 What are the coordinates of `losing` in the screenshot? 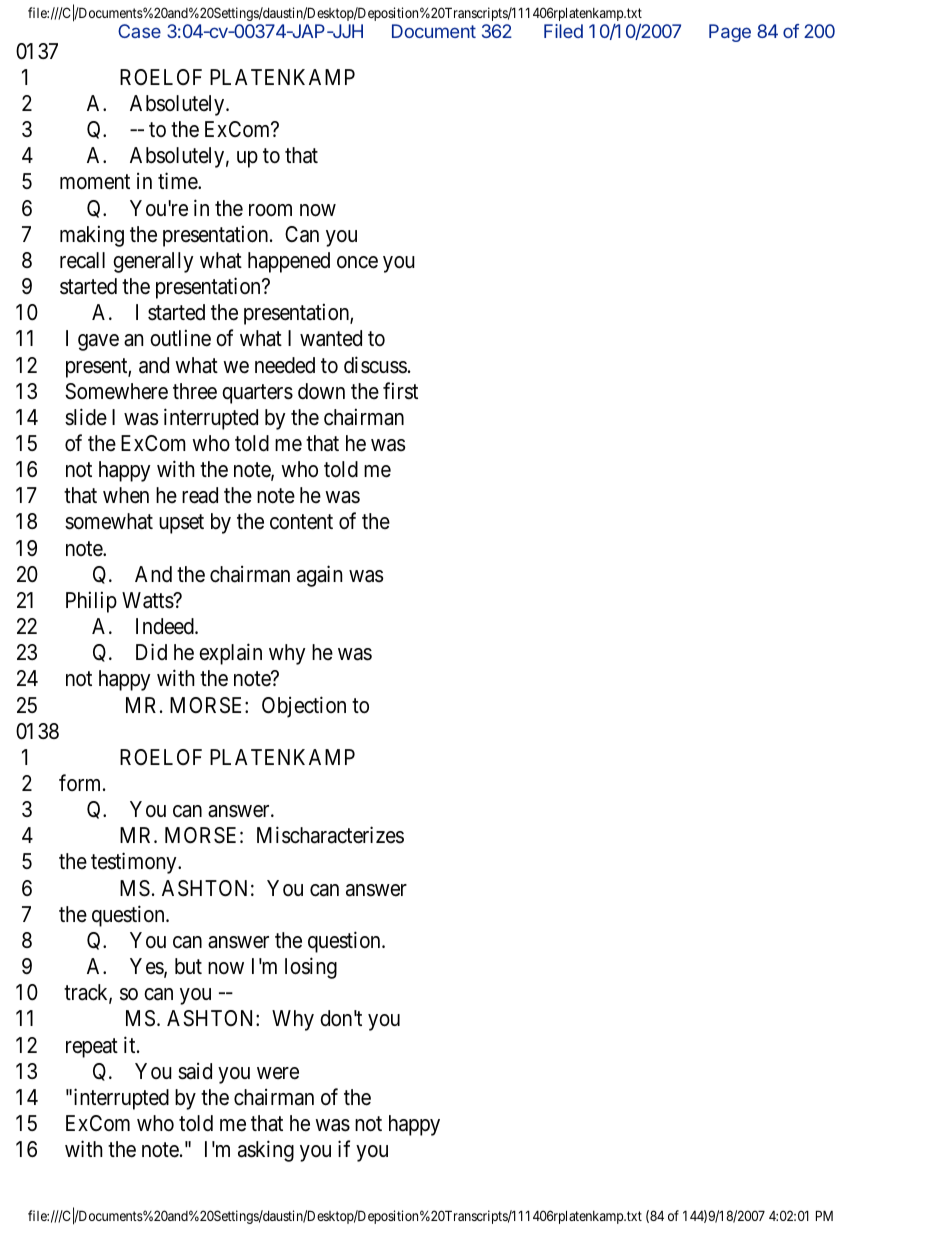 It's located at (311, 968).
